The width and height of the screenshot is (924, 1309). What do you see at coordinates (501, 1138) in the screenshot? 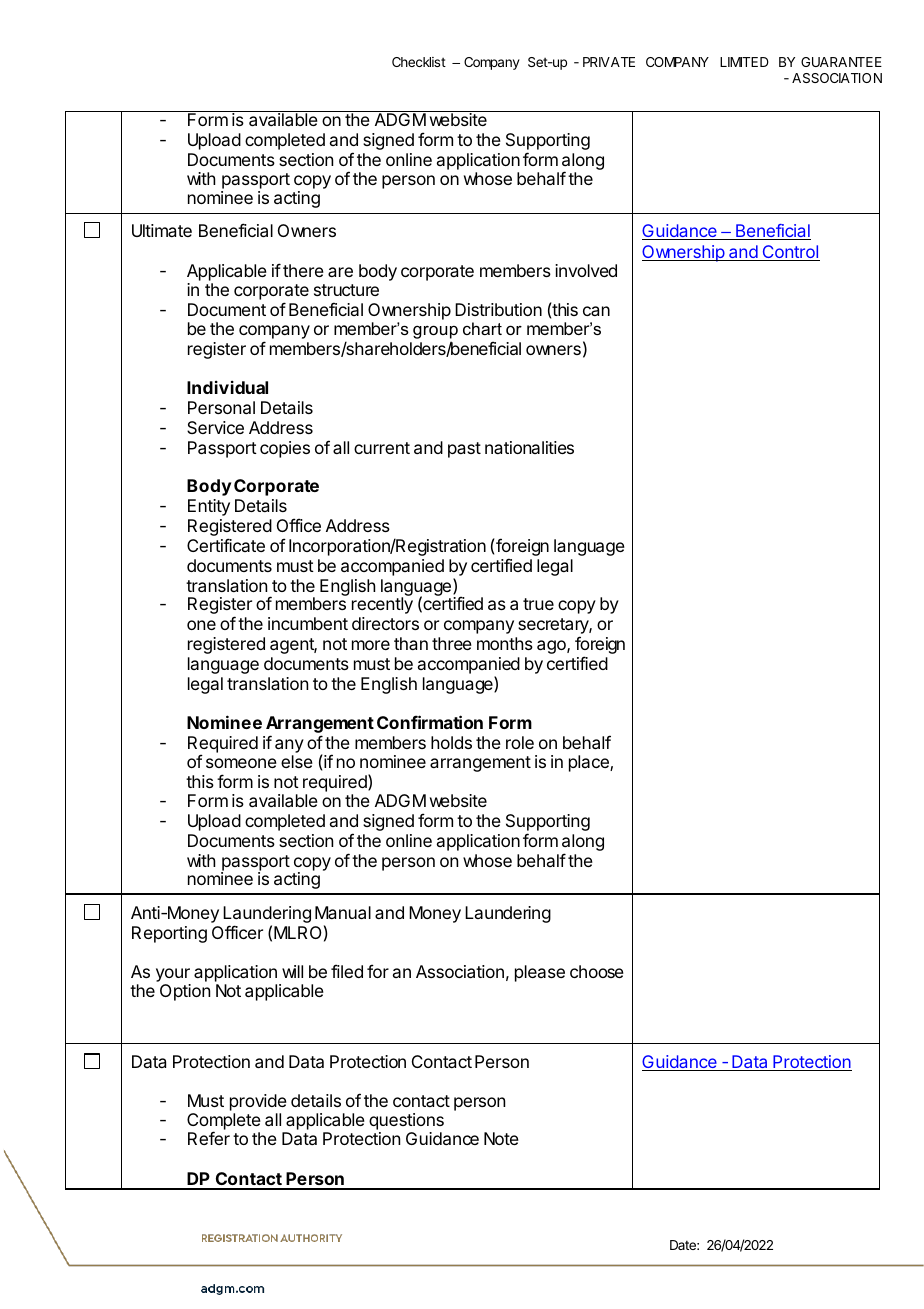
I see `Note` at bounding box center [501, 1138].
